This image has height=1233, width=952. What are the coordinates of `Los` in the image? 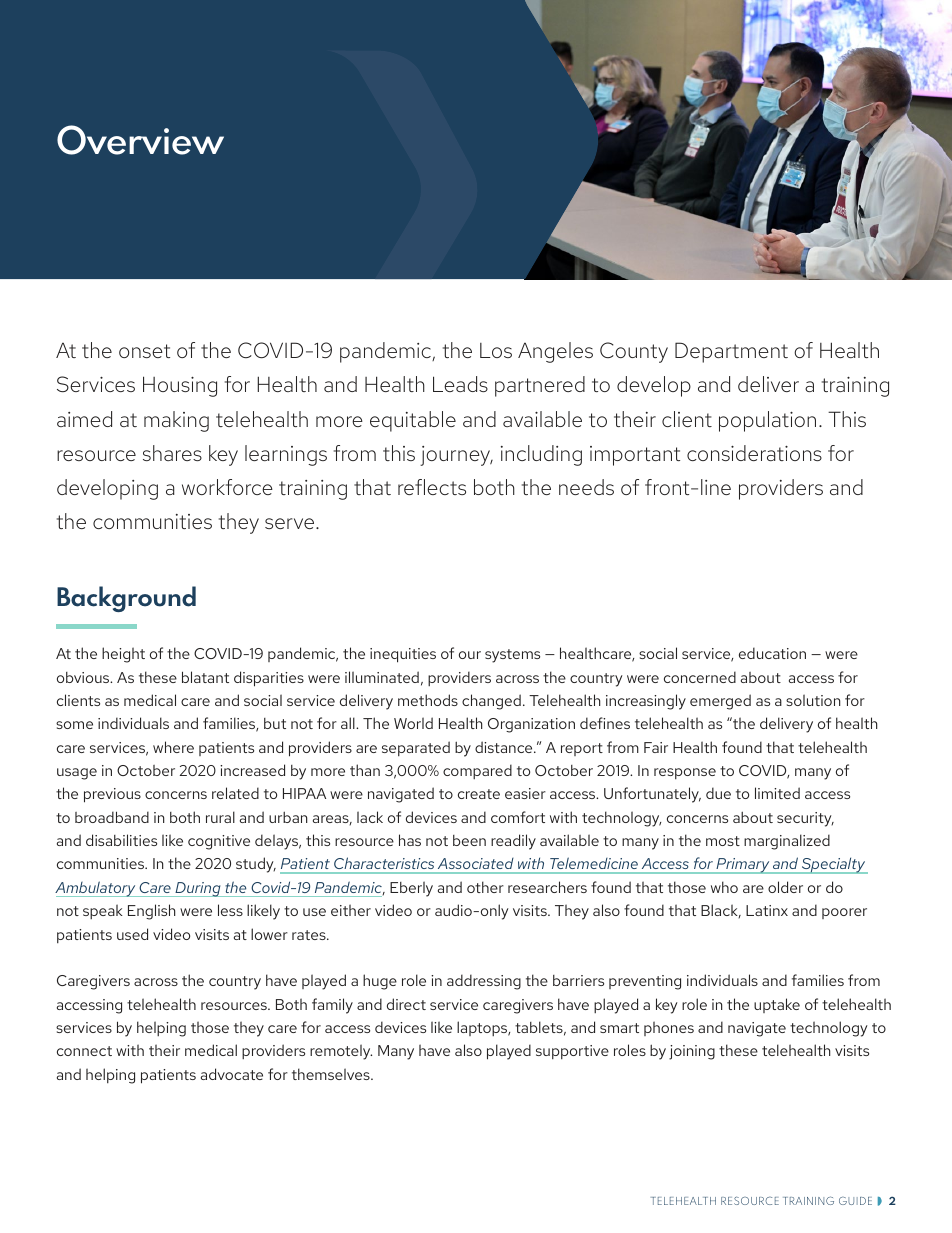 It's located at (496, 350).
